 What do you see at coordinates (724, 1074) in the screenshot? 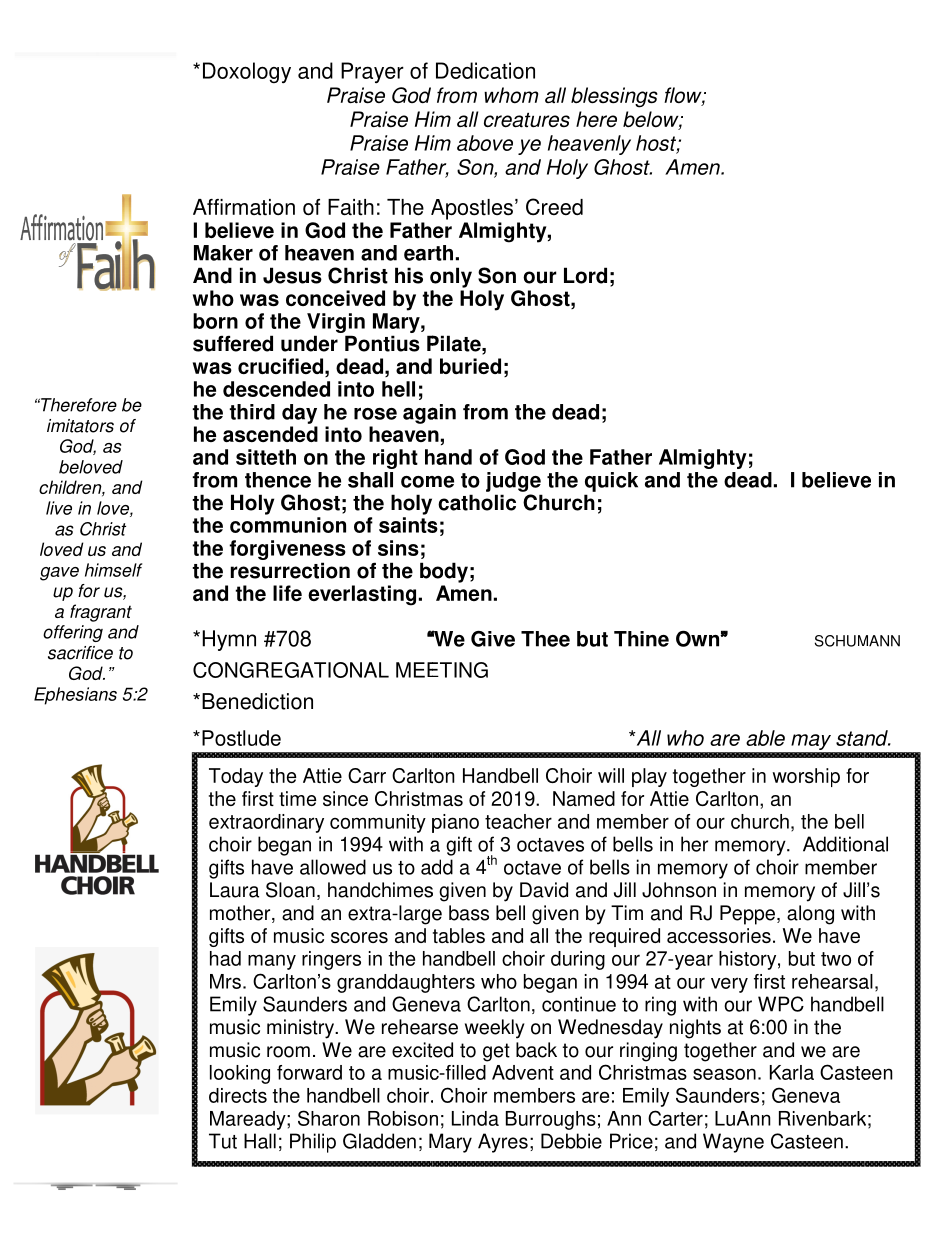
I see `season` at bounding box center [724, 1074].
